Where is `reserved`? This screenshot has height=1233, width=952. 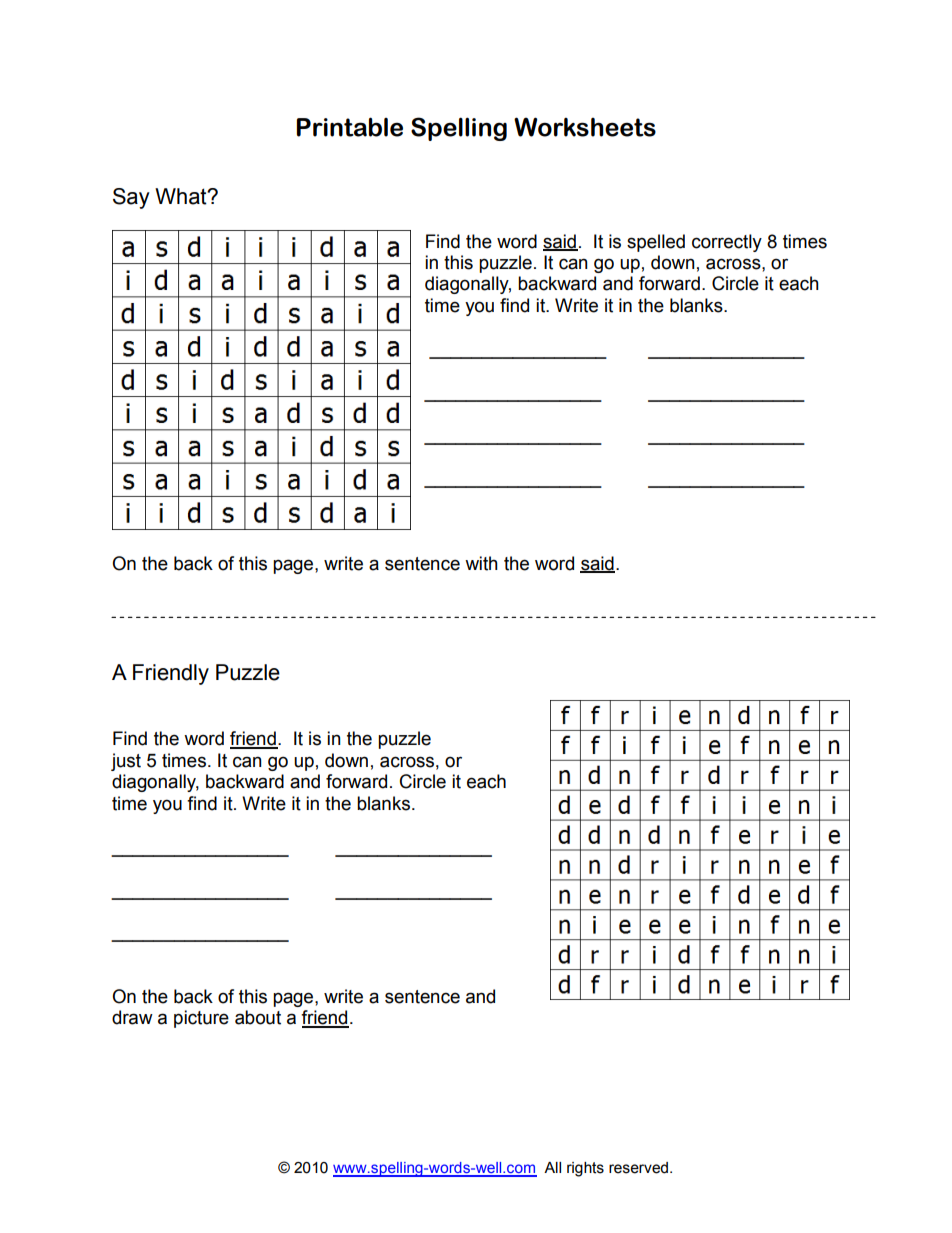 reserved is located at coordinates (640, 1168).
